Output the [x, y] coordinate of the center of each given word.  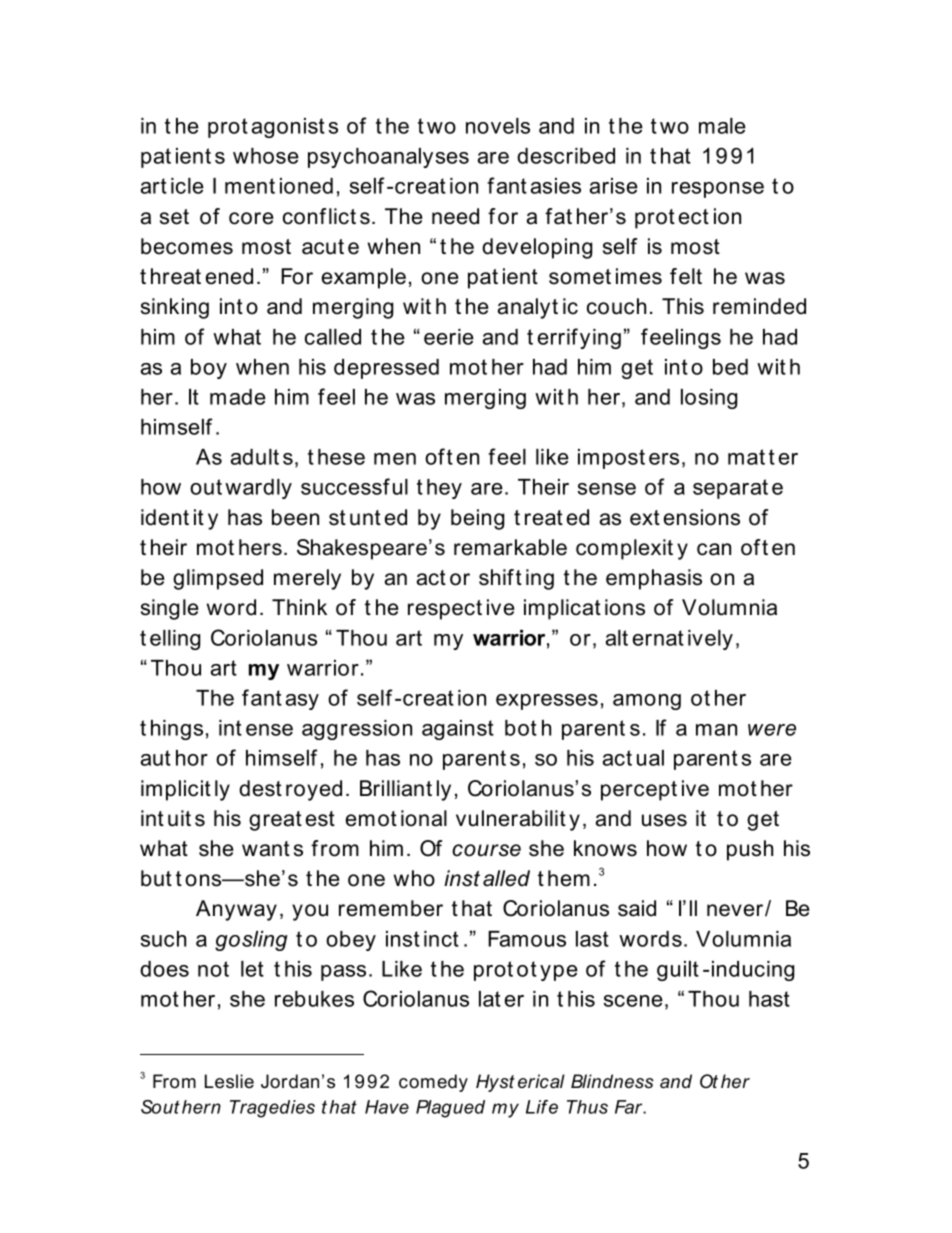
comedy [433, 1083]
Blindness [612, 1081]
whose [266, 156]
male [722, 126]
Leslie [229, 1081]
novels [498, 126]
